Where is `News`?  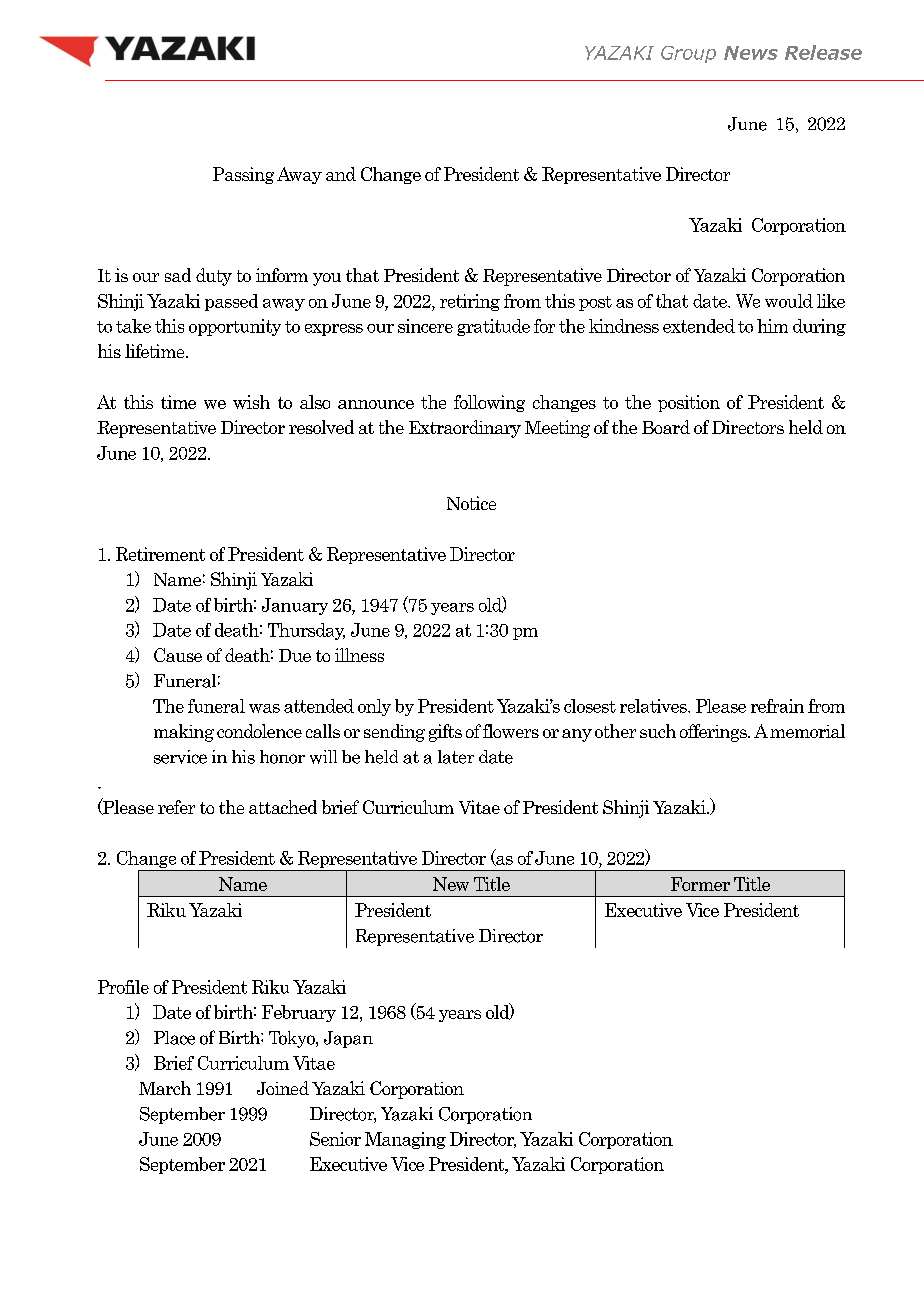 News is located at coordinates (751, 53).
